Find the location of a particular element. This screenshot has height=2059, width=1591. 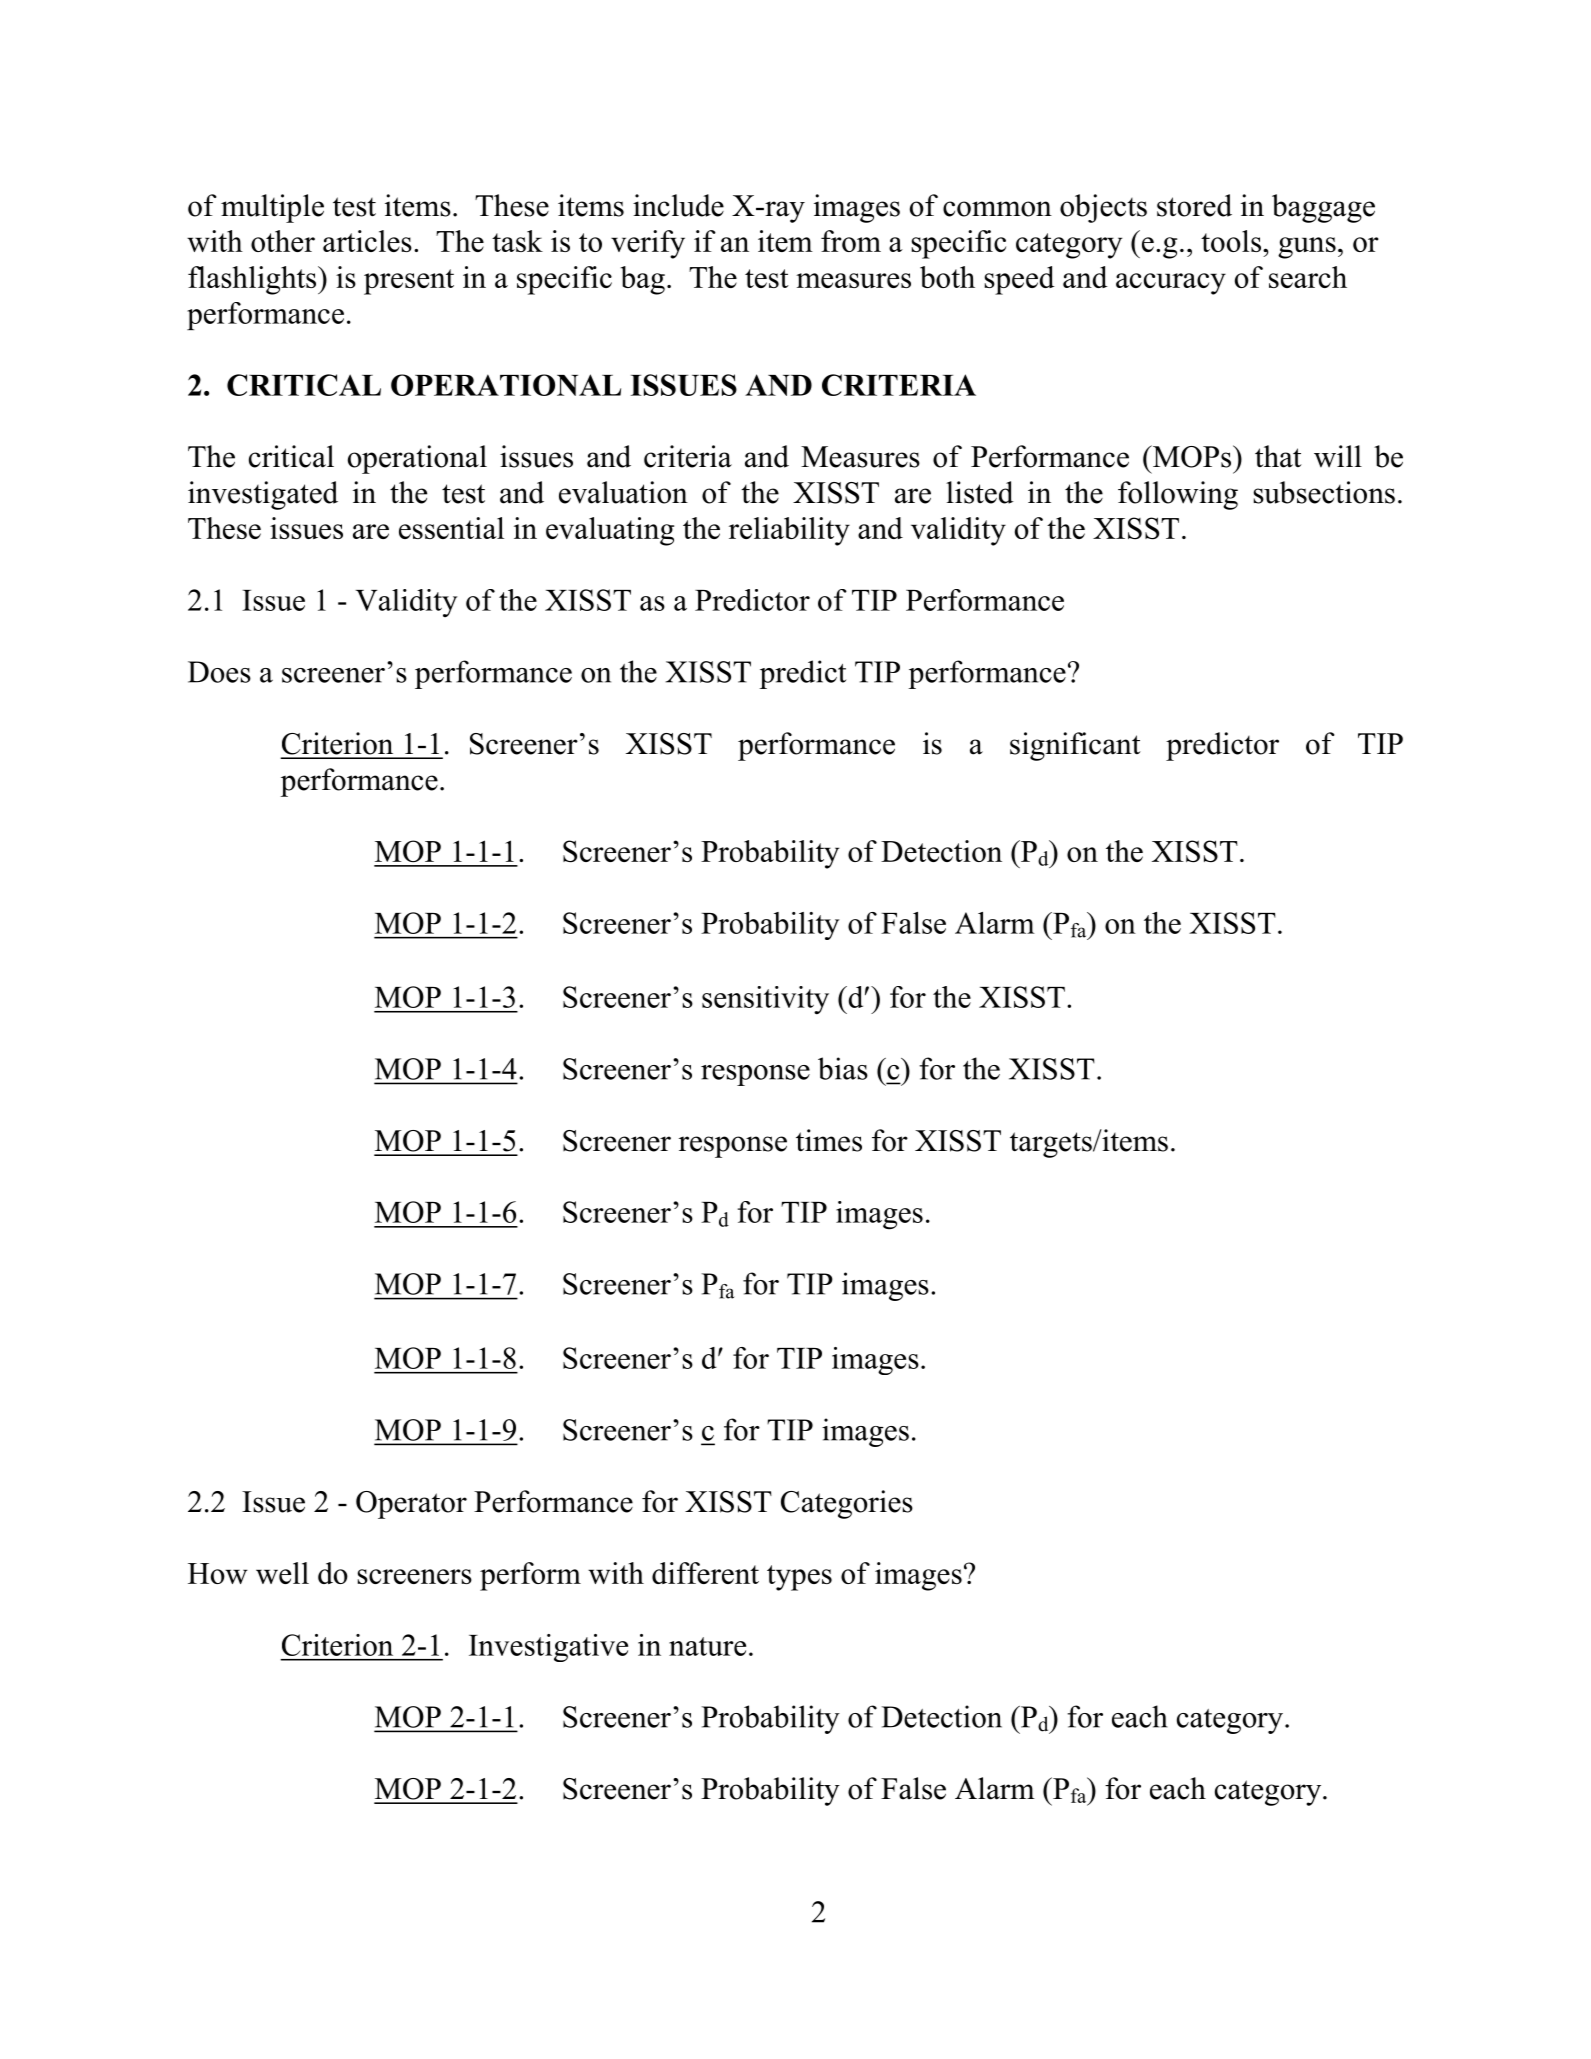

Does is located at coordinates (219, 672).
